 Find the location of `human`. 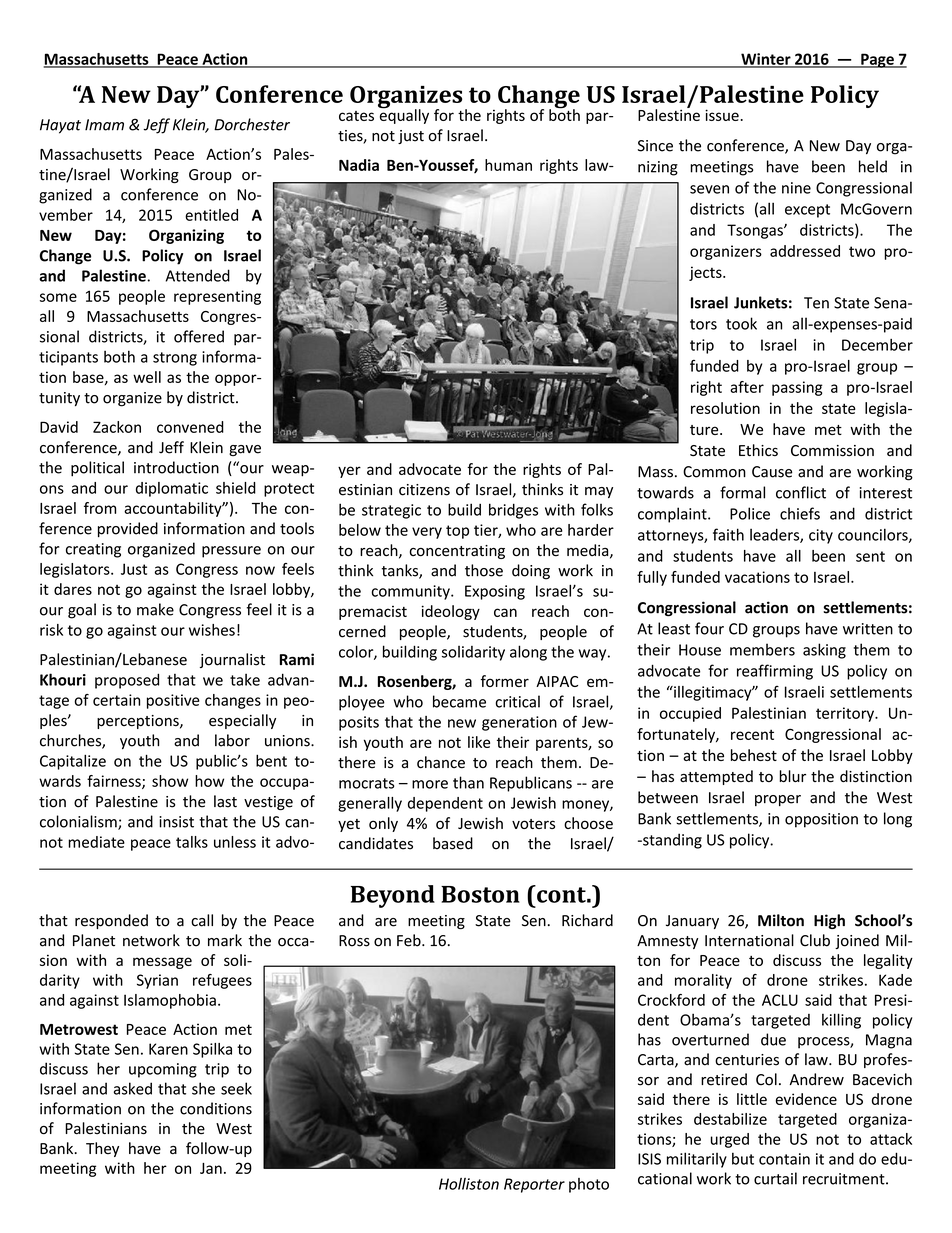

human is located at coordinates (508, 165).
